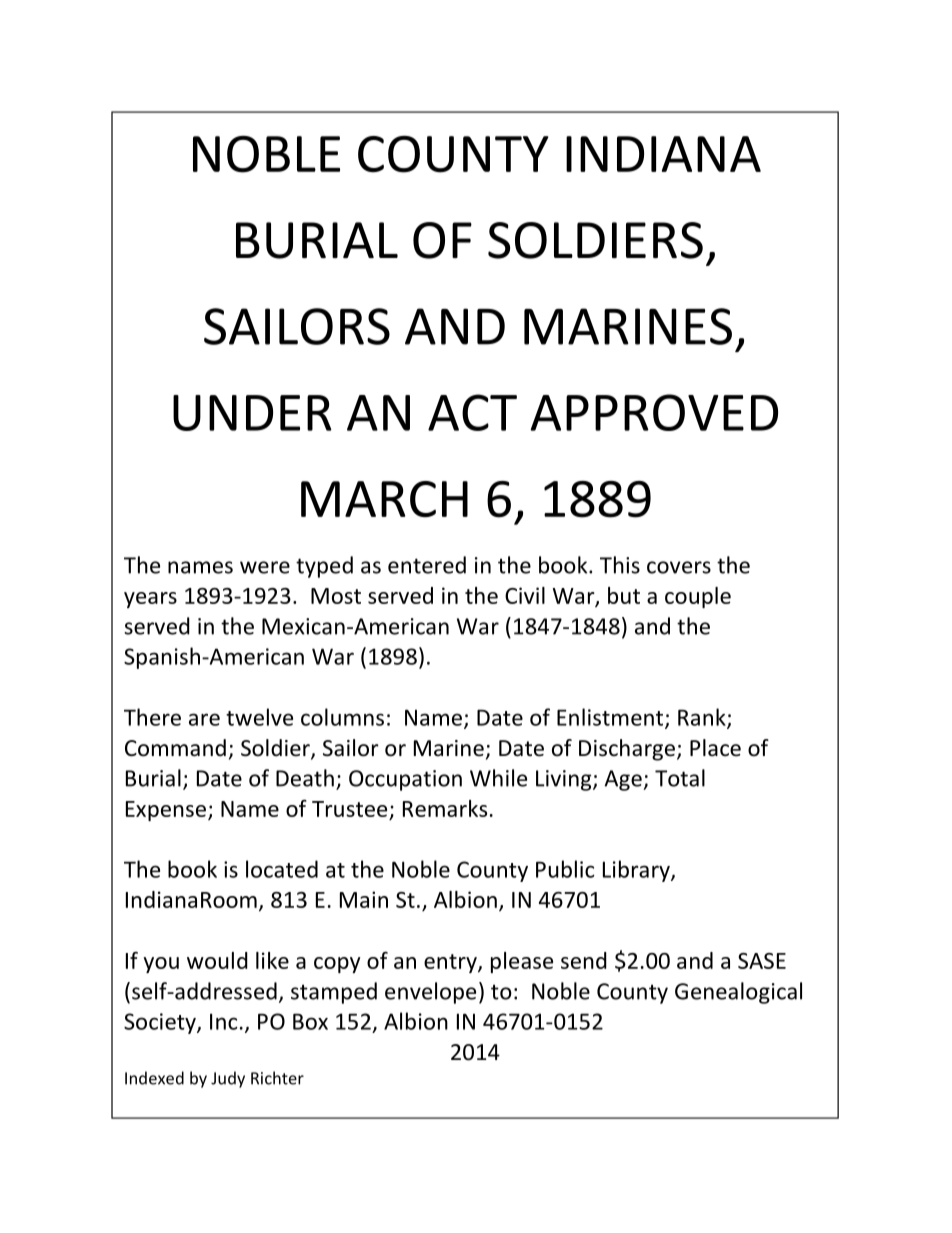  I want to click on Genealogical, so click(738, 993).
